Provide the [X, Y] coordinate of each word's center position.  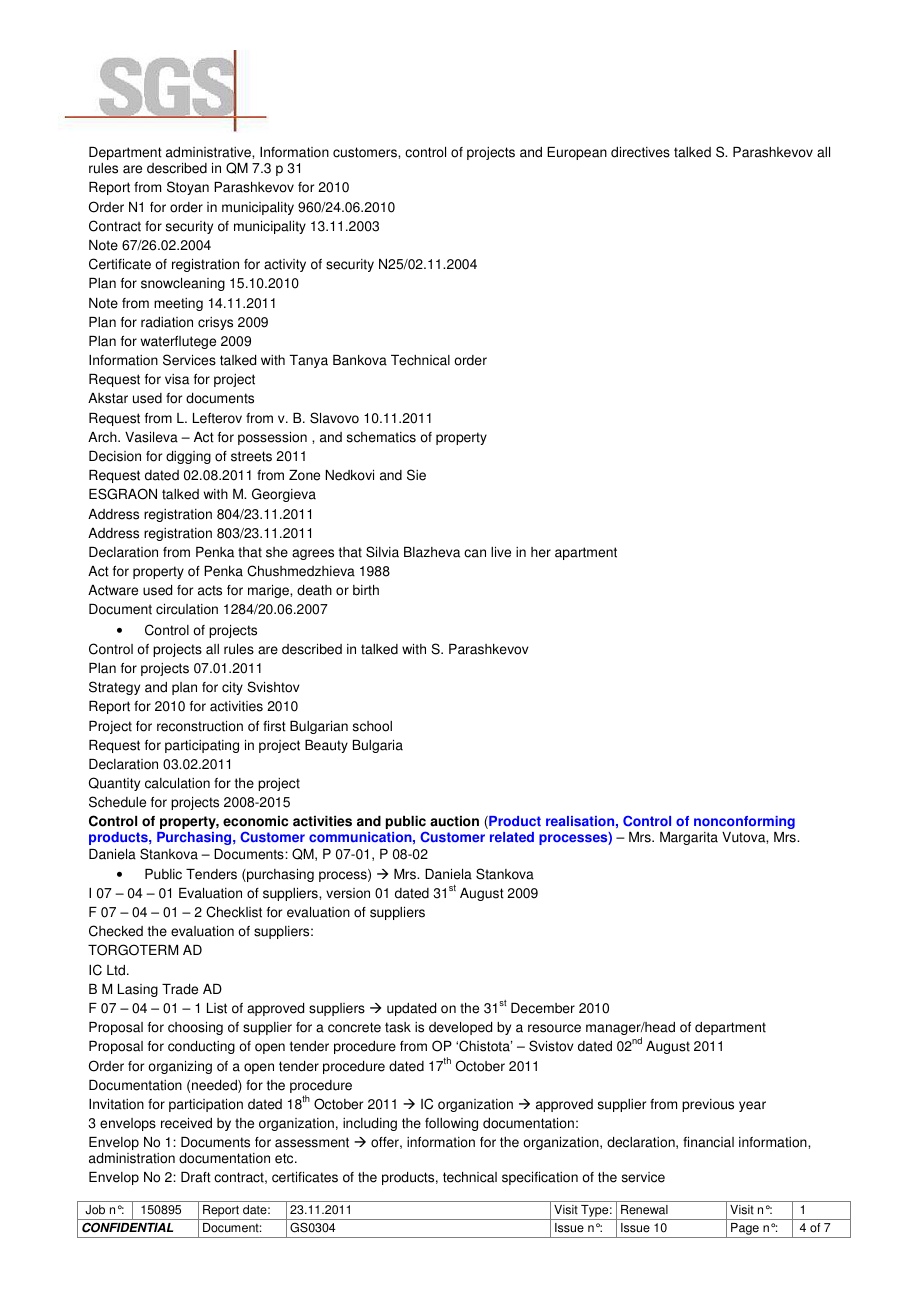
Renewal [644, 1210]
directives [640, 152]
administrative [209, 152]
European [577, 153]
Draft [196, 1177]
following [451, 1124]
